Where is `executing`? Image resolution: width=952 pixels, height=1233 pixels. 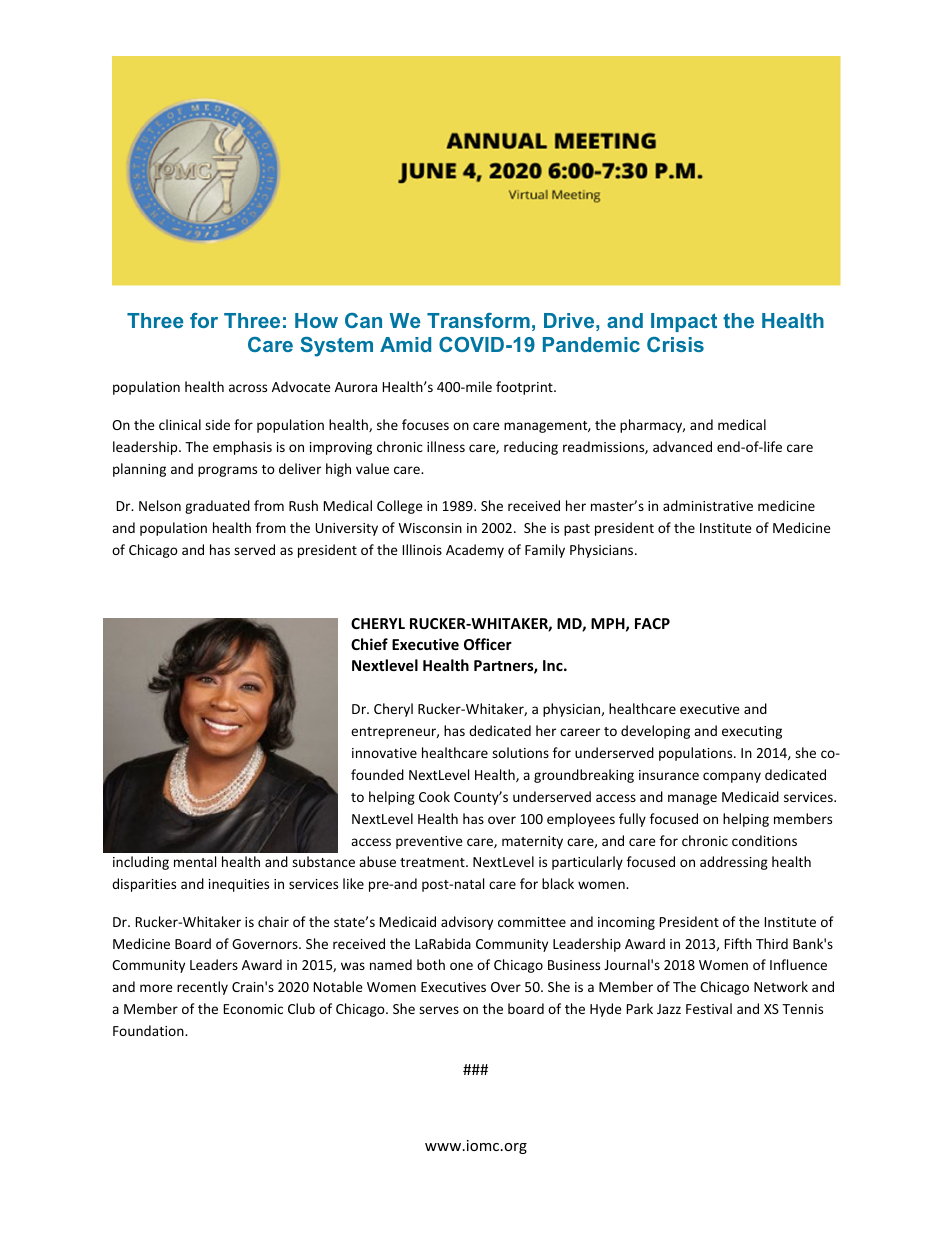 executing is located at coordinates (752, 732).
